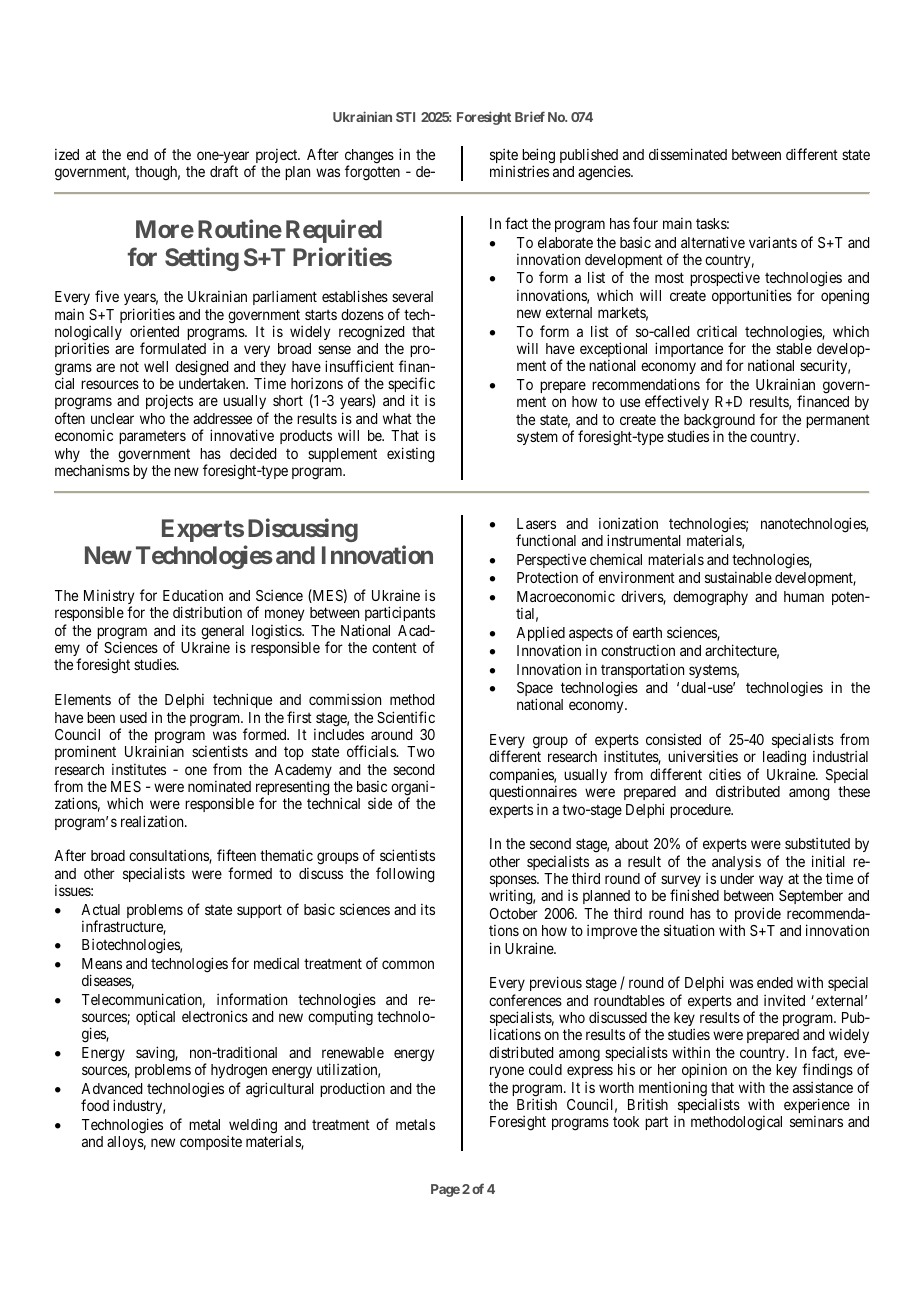 The height and width of the screenshot is (1308, 924). What do you see at coordinates (153, 821) in the screenshot?
I see `realization` at bounding box center [153, 821].
